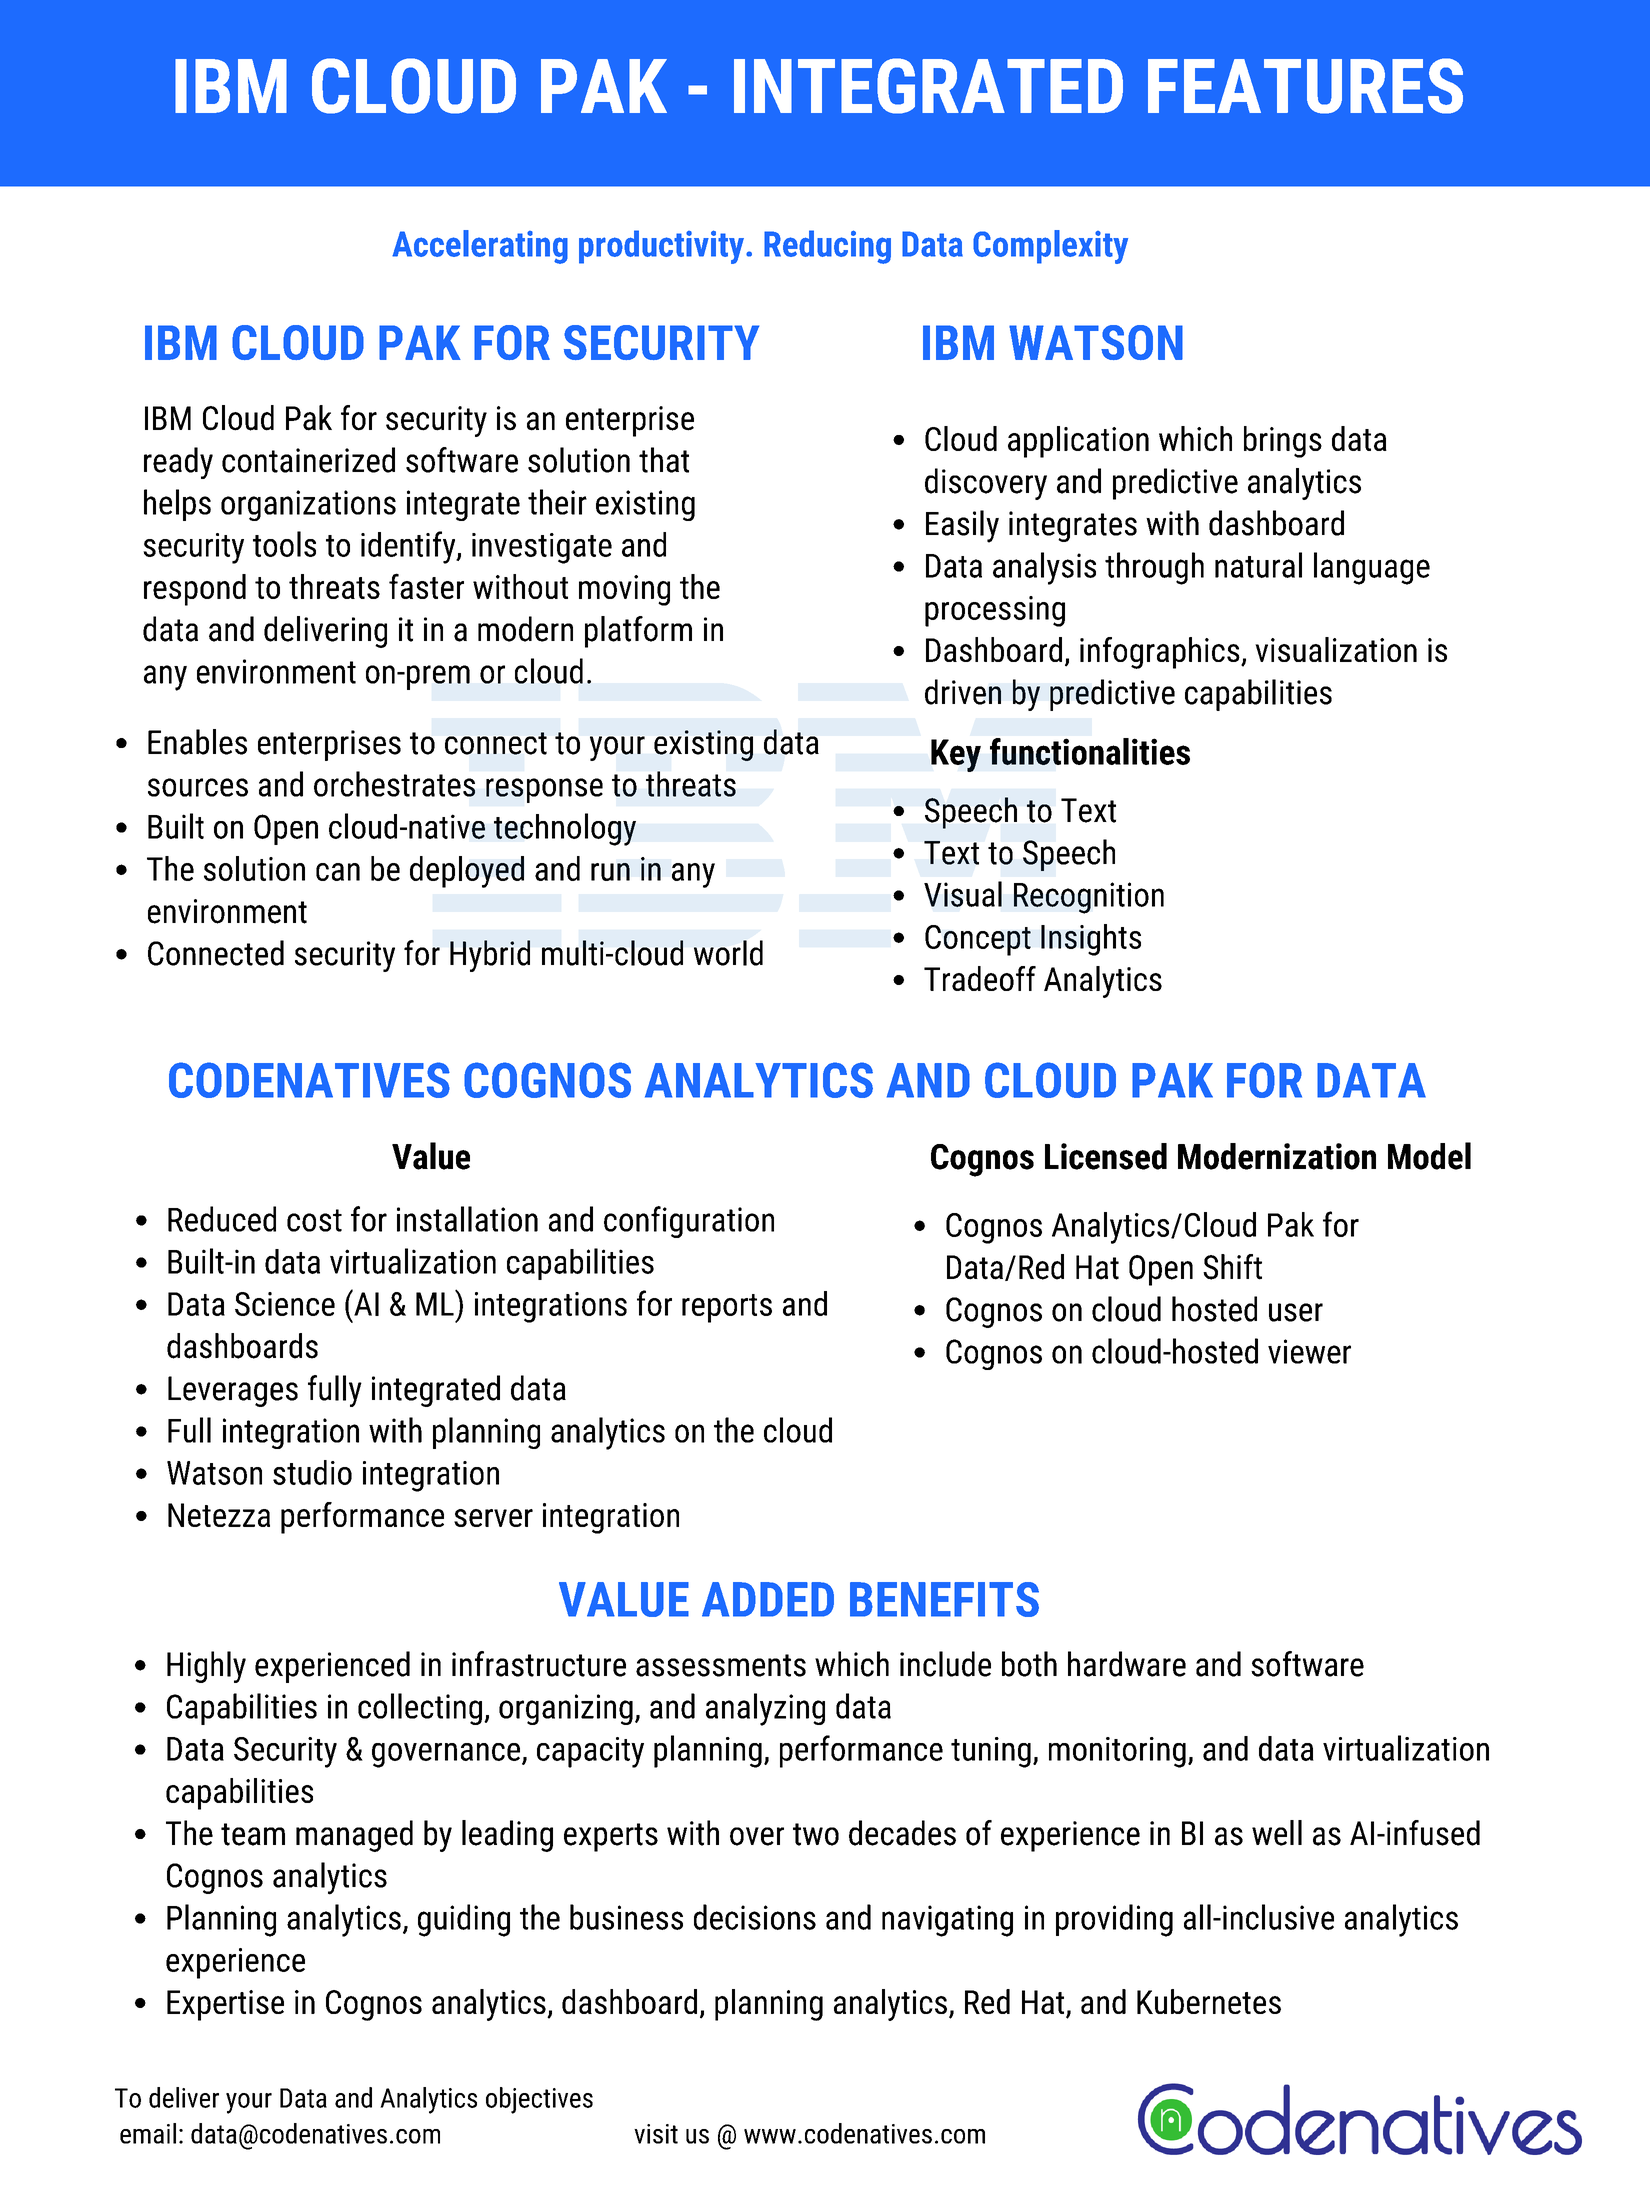 The image size is (1650, 2200). I want to click on orchestrates, so click(394, 784).
